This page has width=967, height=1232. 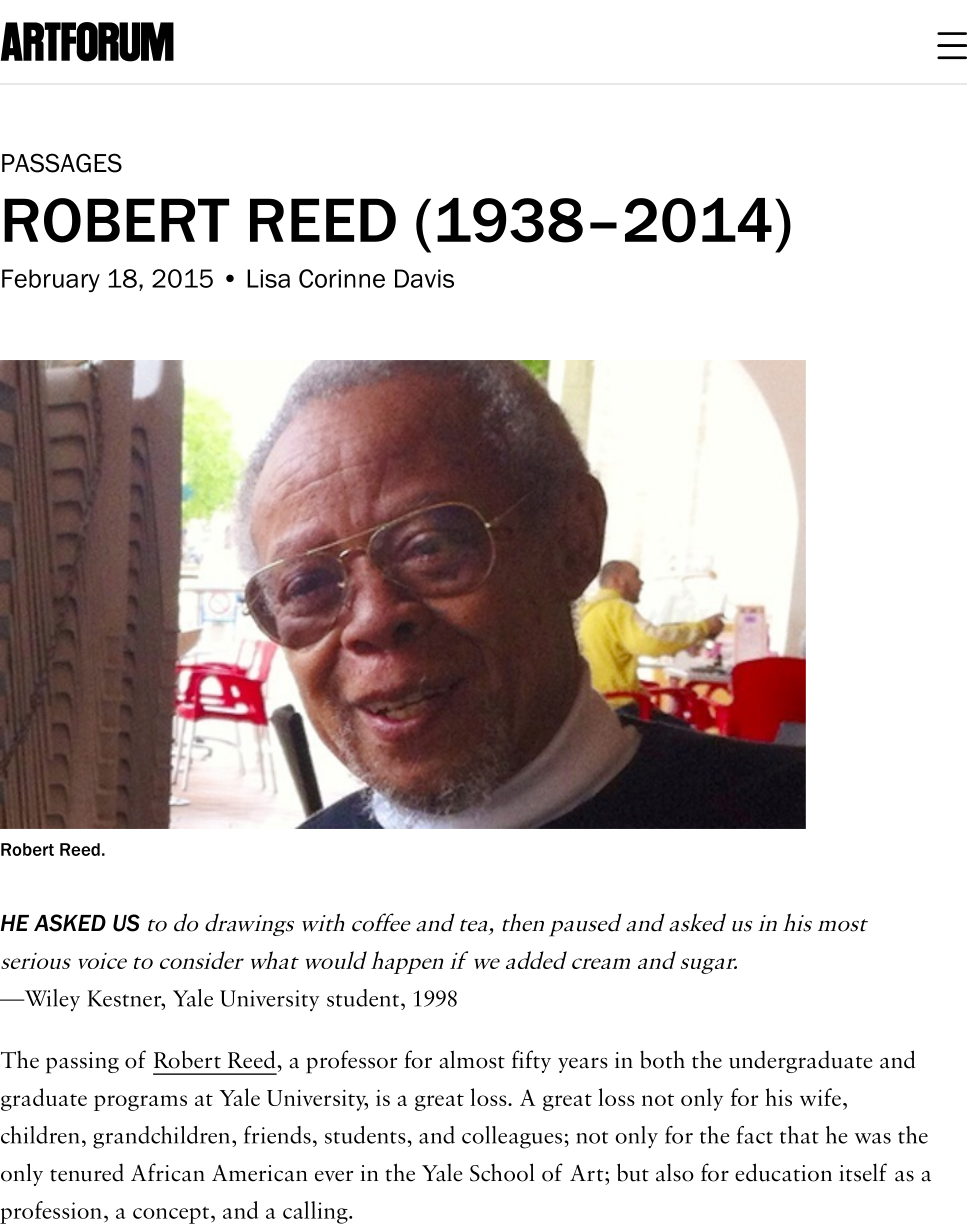 What do you see at coordinates (51, 1000) in the page?
I see `Wiley` at bounding box center [51, 1000].
